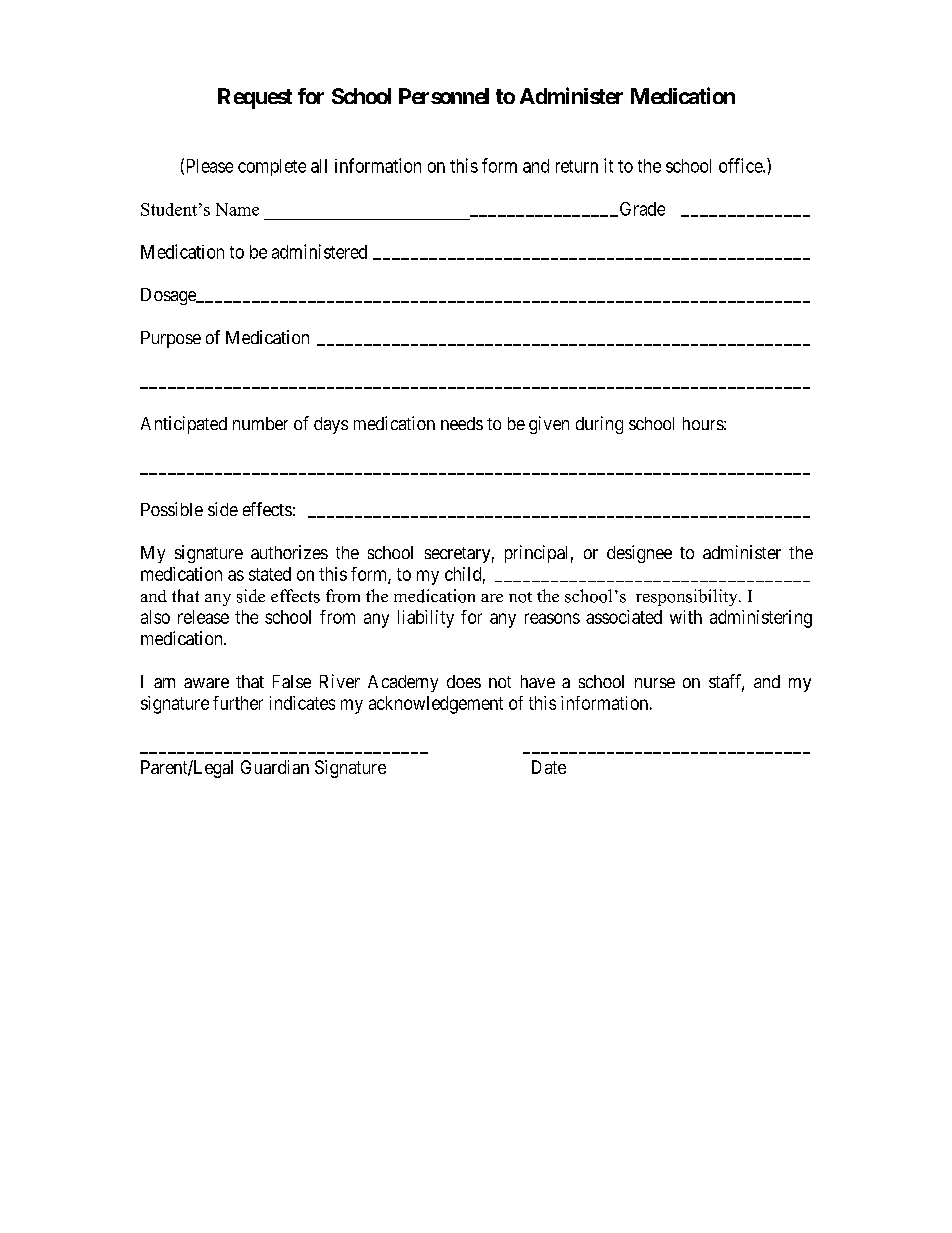 The height and width of the screenshot is (1233, 952). Describe the element at coordinates (426, 619) in the screenshot. I see `liability` at that location.
